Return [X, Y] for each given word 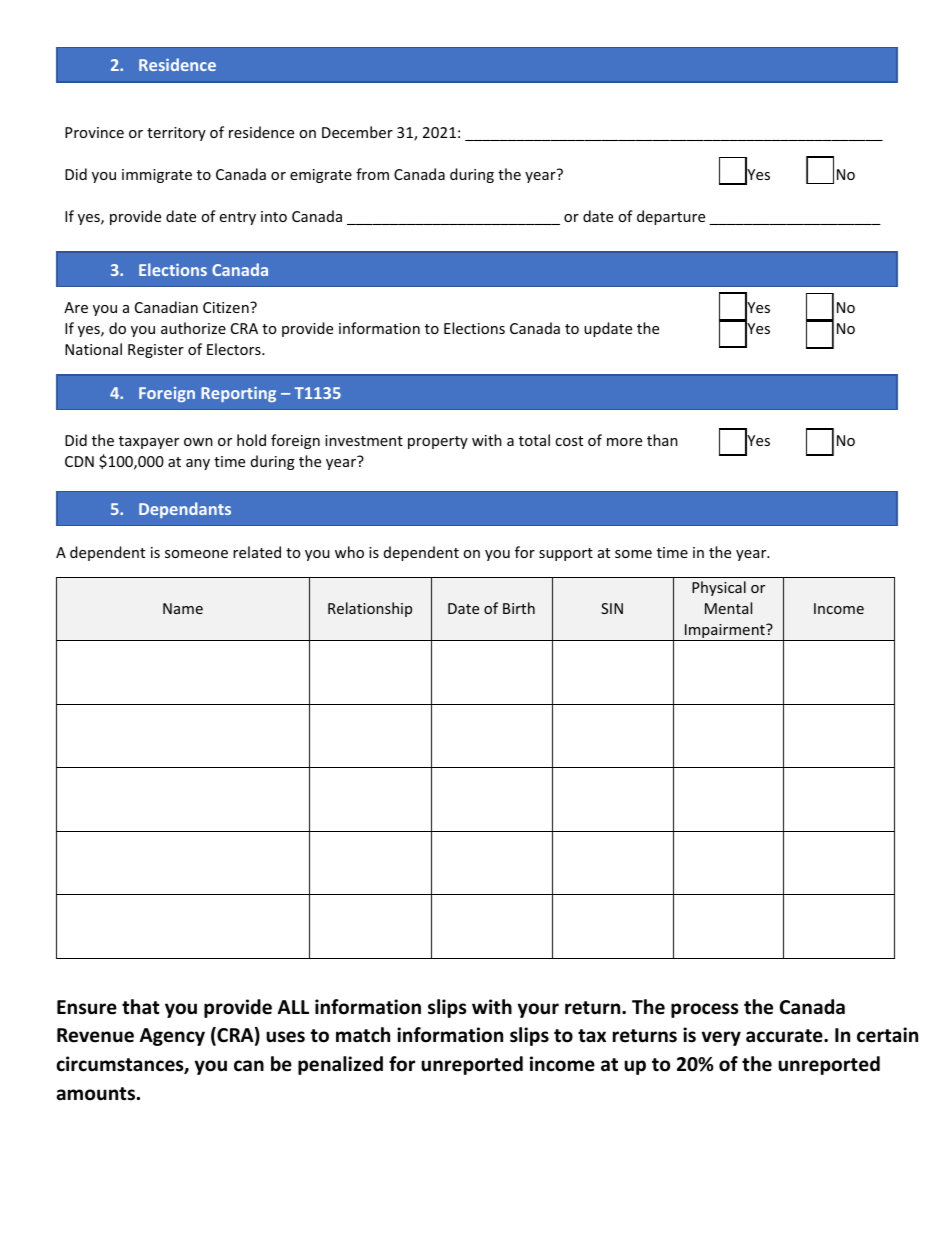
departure [671, 217]
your [538, 1010]
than [662, 440]
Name [183, 608]
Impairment [725, 632]
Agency [172, 1037]
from [372, 174]
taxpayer [149, 442]
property [438, 442]
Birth [519, 608]
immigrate [157, 176]
